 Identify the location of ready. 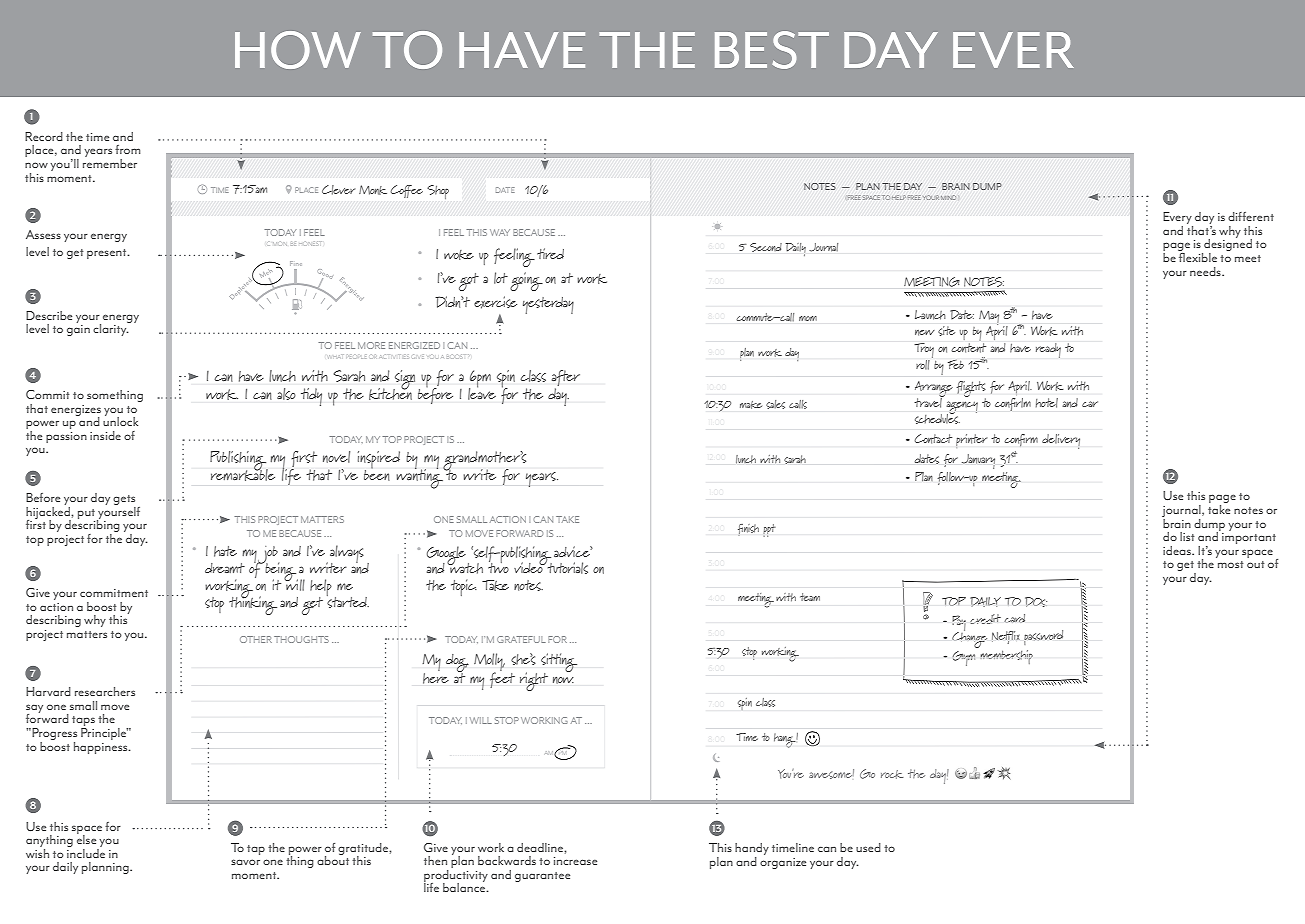
(1048, 350).
